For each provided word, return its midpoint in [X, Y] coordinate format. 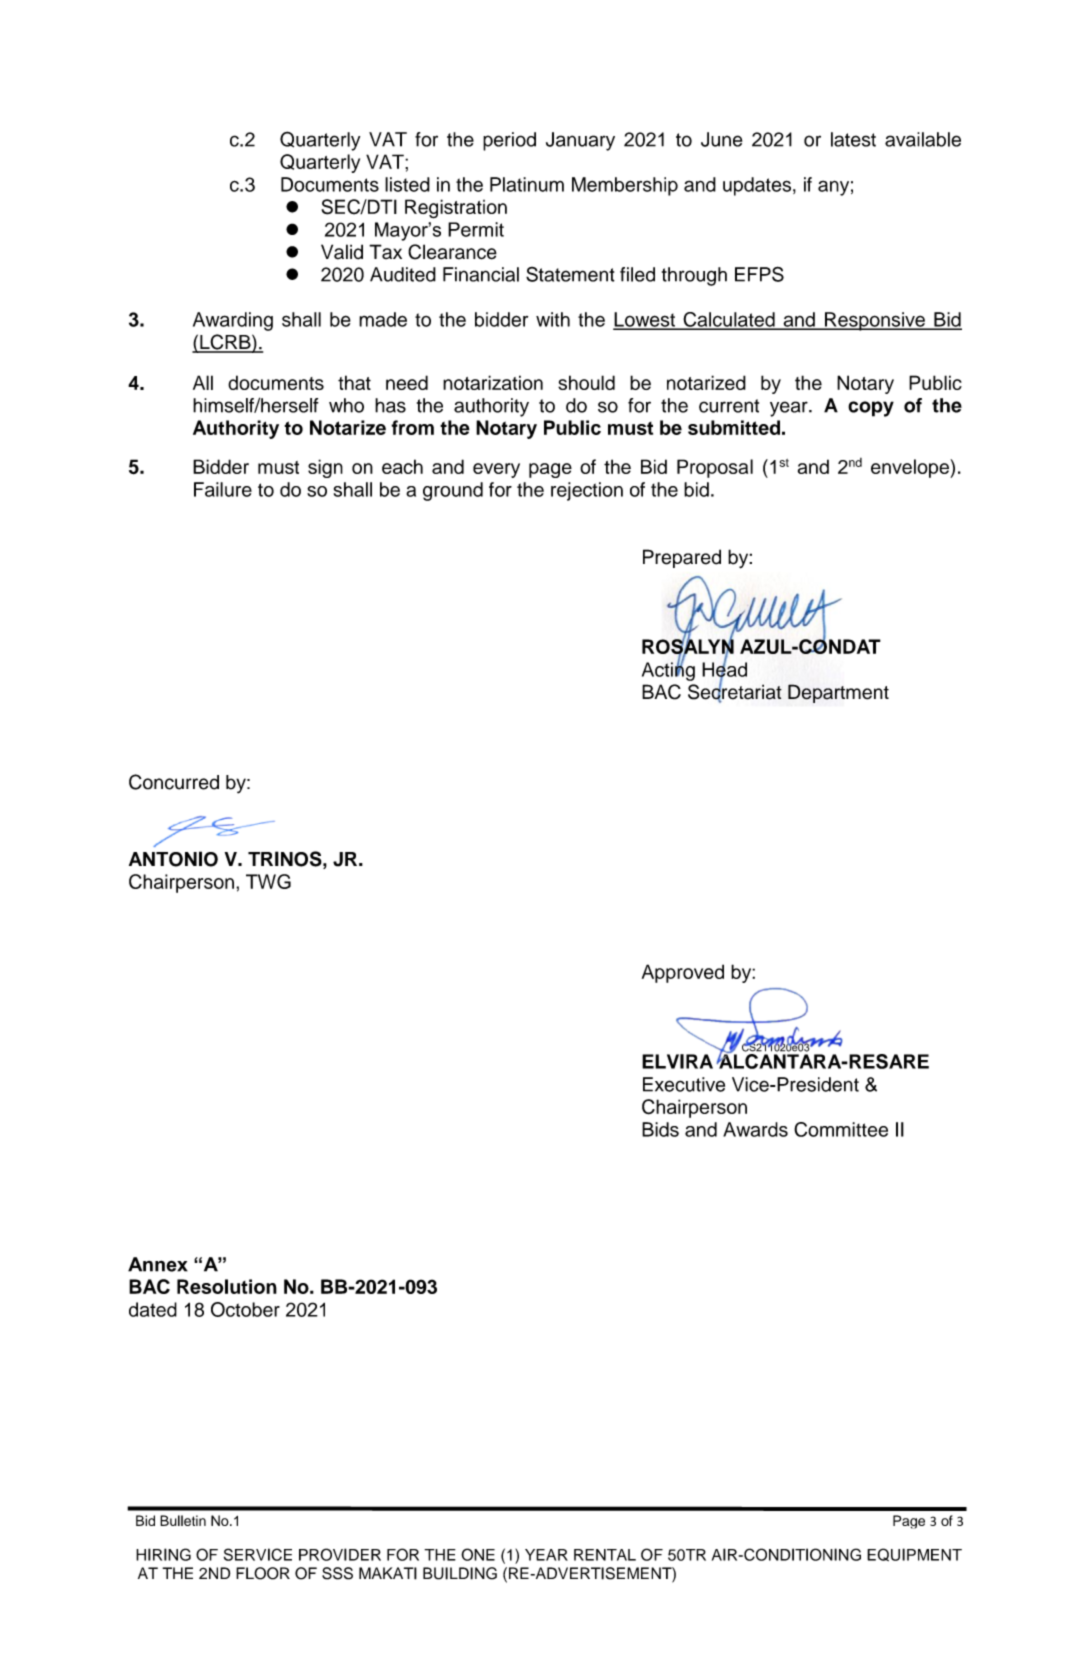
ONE [478, 1554]
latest [853, 139]
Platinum [527, 184]
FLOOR [263, 1573]
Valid [342, 252]
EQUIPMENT [914, 1554]
